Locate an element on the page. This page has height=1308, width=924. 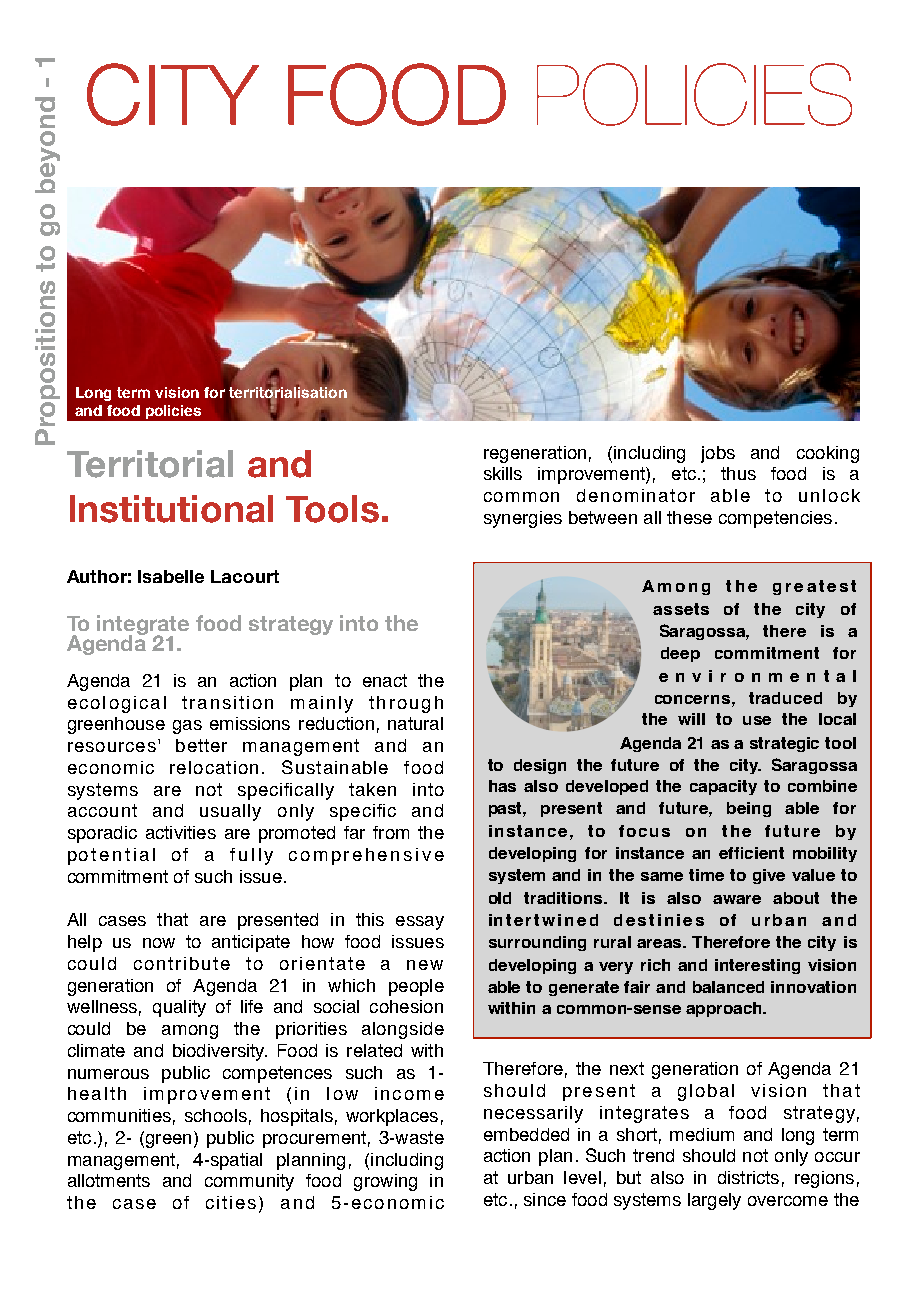
from is located at coordinates (391, 832).
